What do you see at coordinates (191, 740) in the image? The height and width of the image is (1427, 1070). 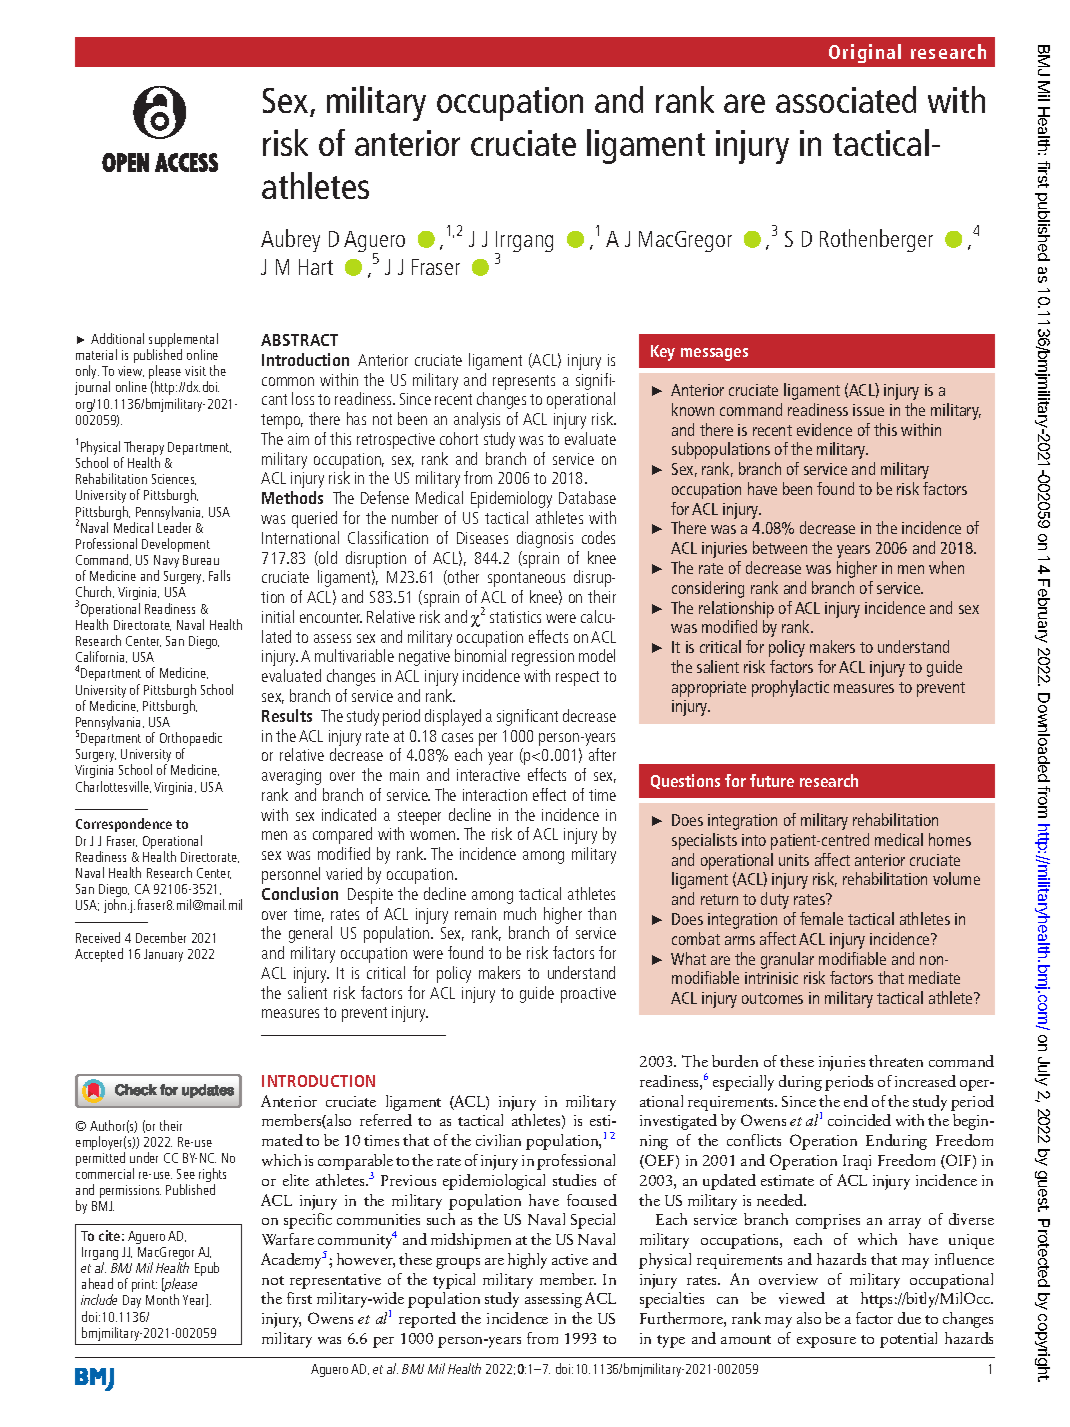 I see `Orthopaedic` at bounding box center [191, 740].
